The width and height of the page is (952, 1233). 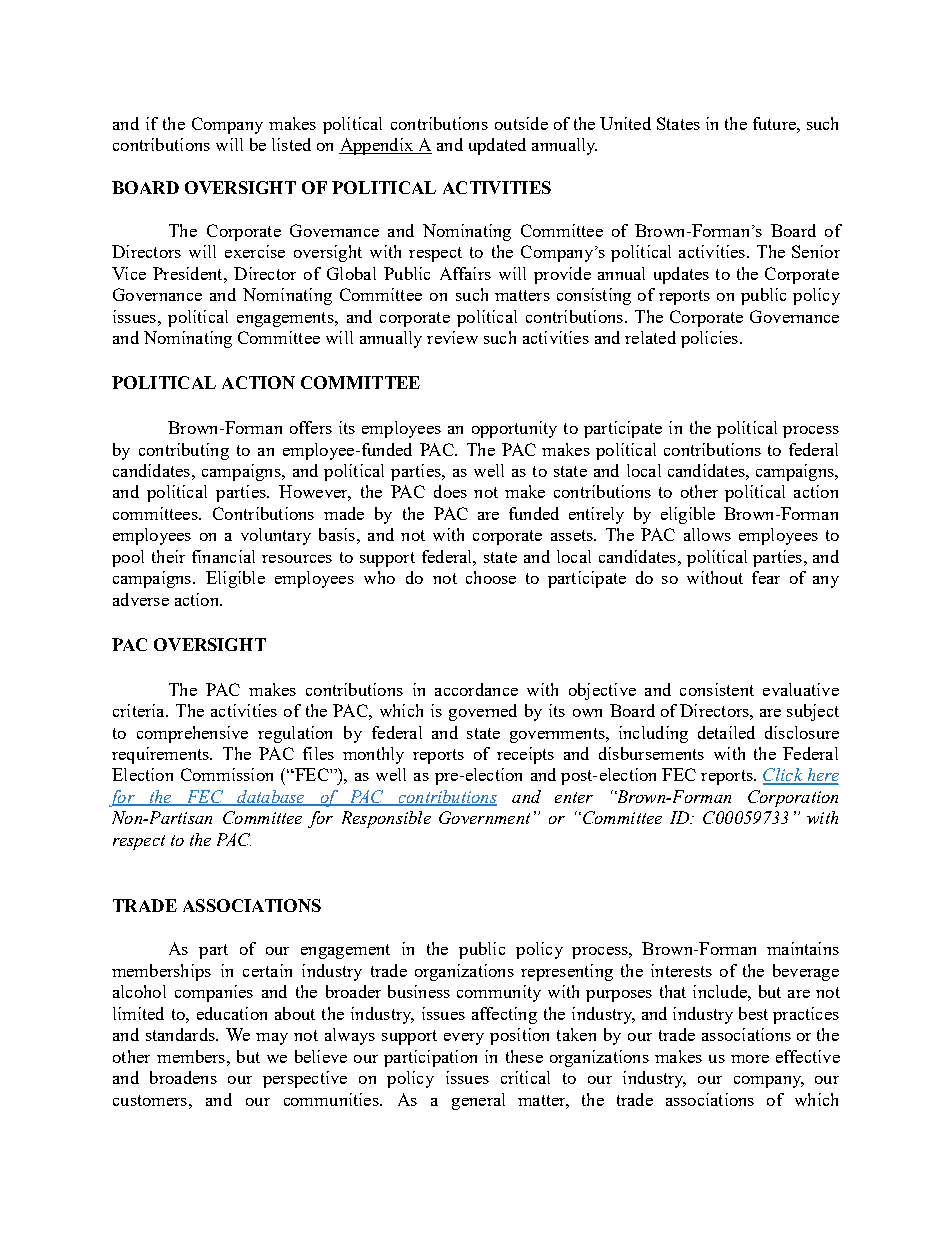 What do you see at coordinates (183, 1077) in the page?
I see `broadens` at bounding box center [183, 1077].
